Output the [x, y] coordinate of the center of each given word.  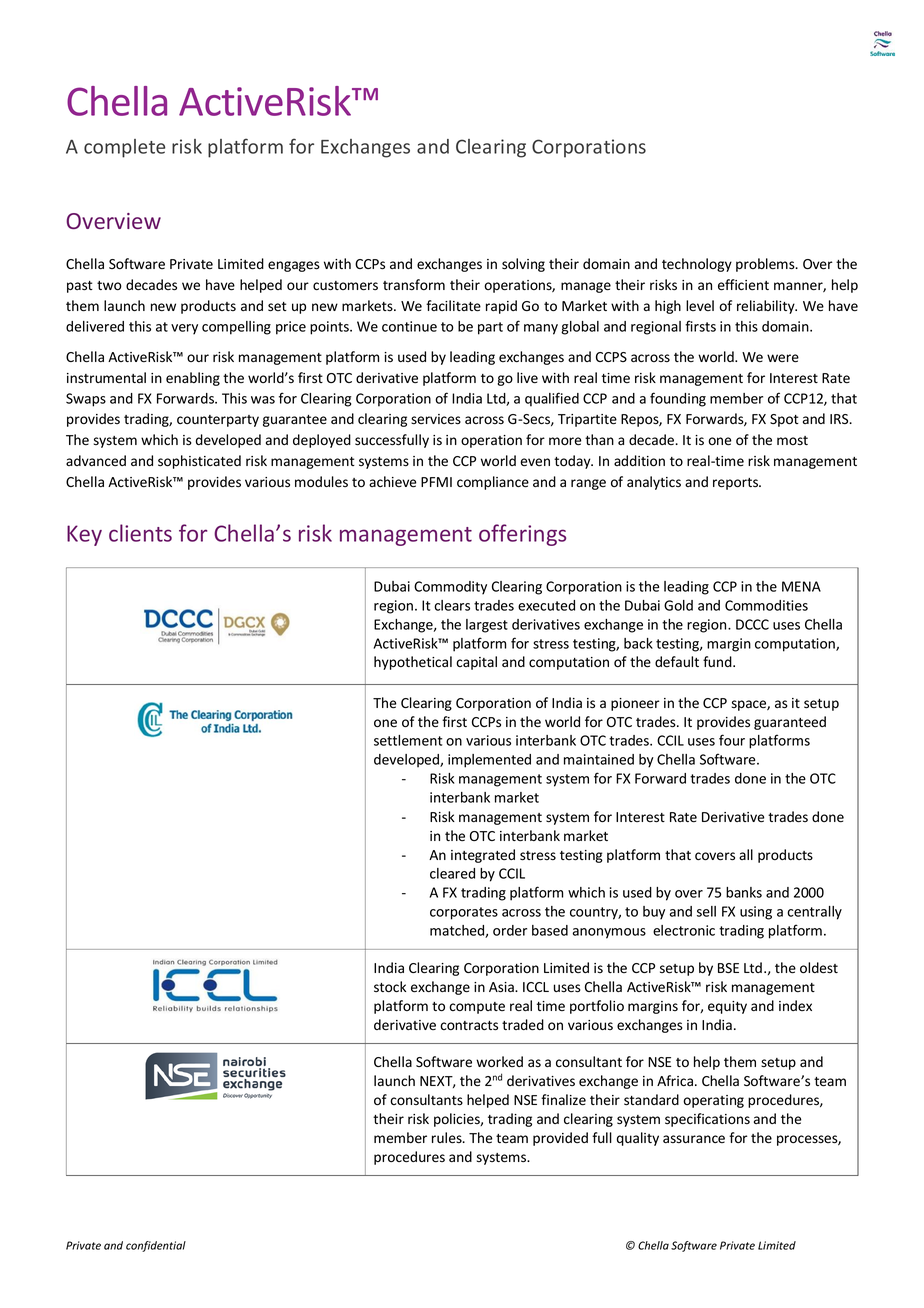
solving [523, 265]
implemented [489, 761]
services [436, 419]
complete [124, 148]
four [732, 740]
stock [390, 986]
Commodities [766, 605]
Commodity [450, 588]
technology [697, 265]
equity [727, 1007]
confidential [156, 1246]
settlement [408, 740]
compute [477, 1008]
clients [140, 533]
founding [678, 399]
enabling [193, 379]
